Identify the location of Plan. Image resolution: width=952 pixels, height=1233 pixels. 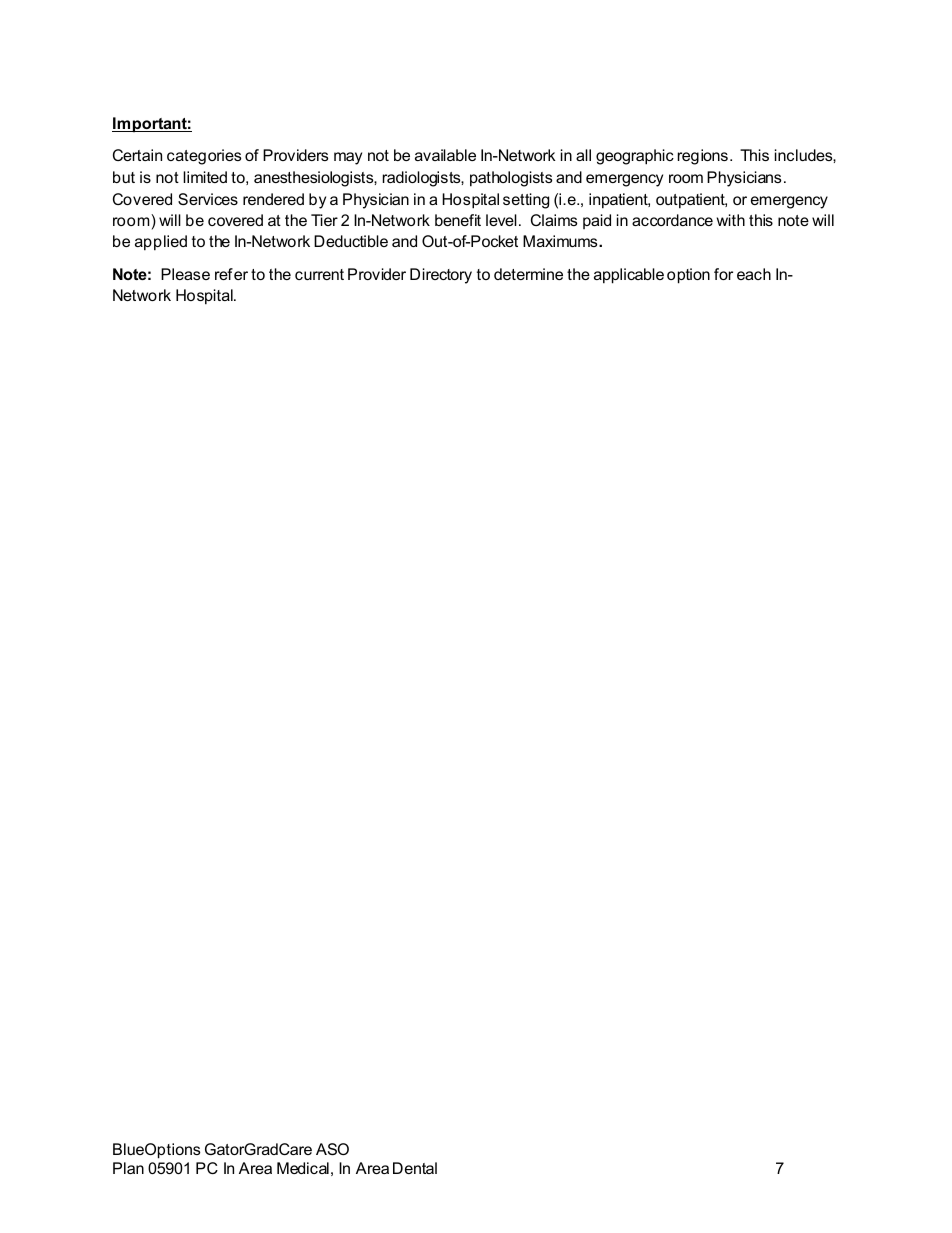
(128, 1168).
